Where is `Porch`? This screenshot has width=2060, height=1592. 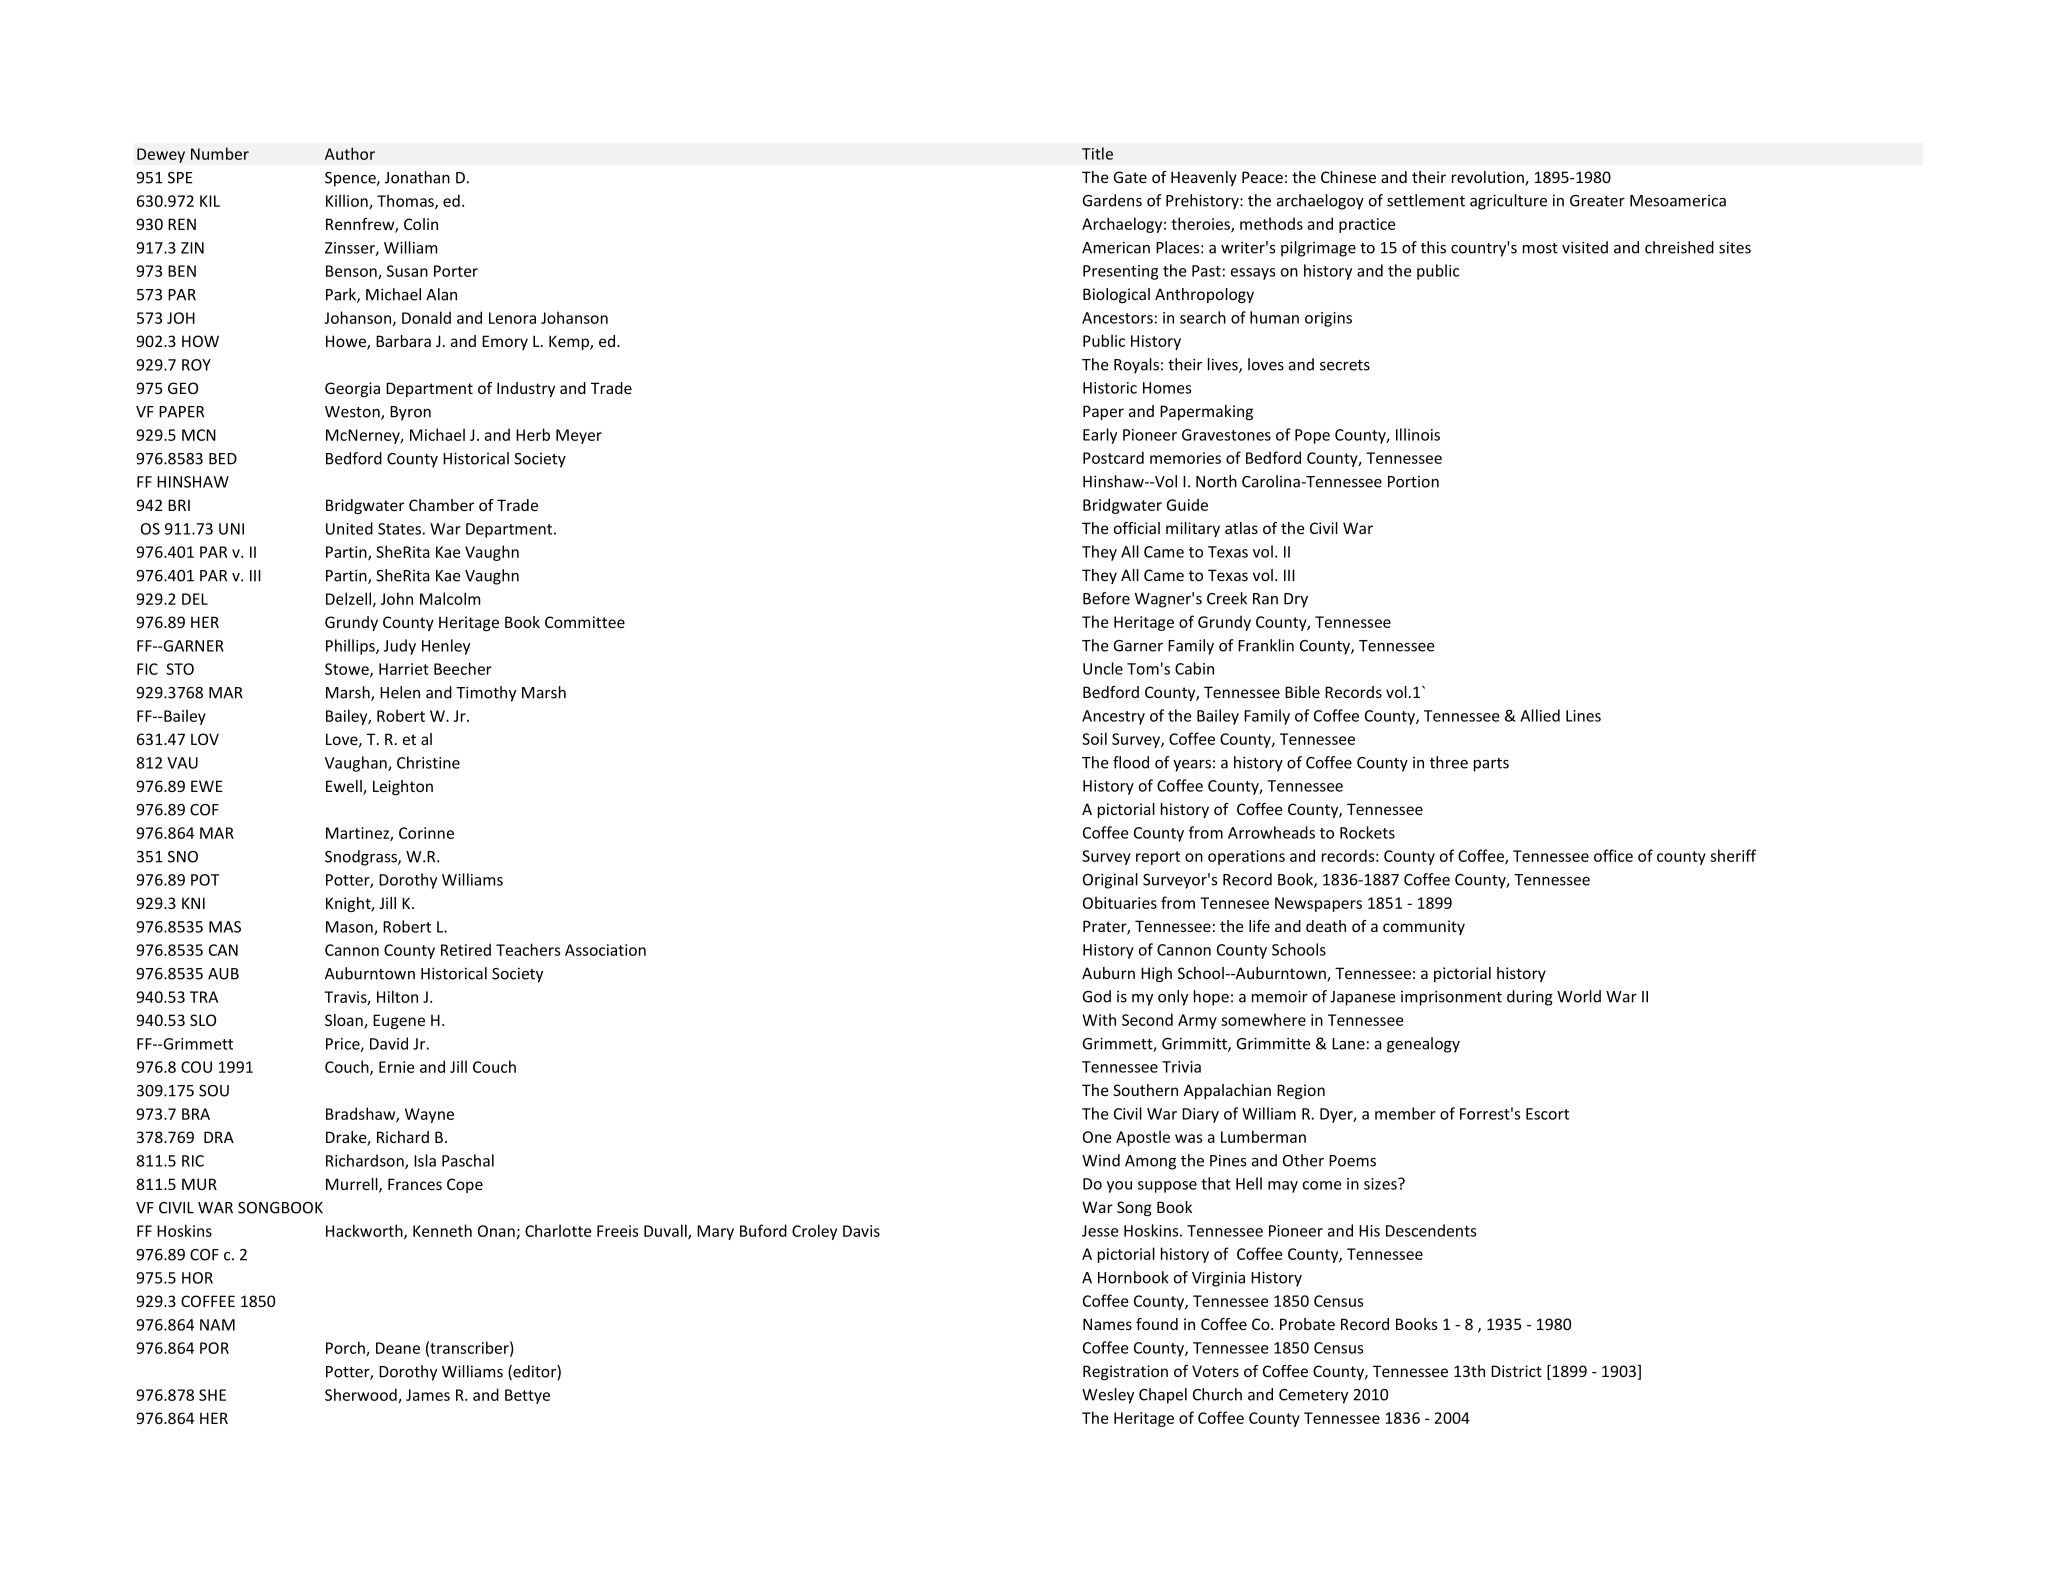
Porch is located at coordinates (346, 1348).
